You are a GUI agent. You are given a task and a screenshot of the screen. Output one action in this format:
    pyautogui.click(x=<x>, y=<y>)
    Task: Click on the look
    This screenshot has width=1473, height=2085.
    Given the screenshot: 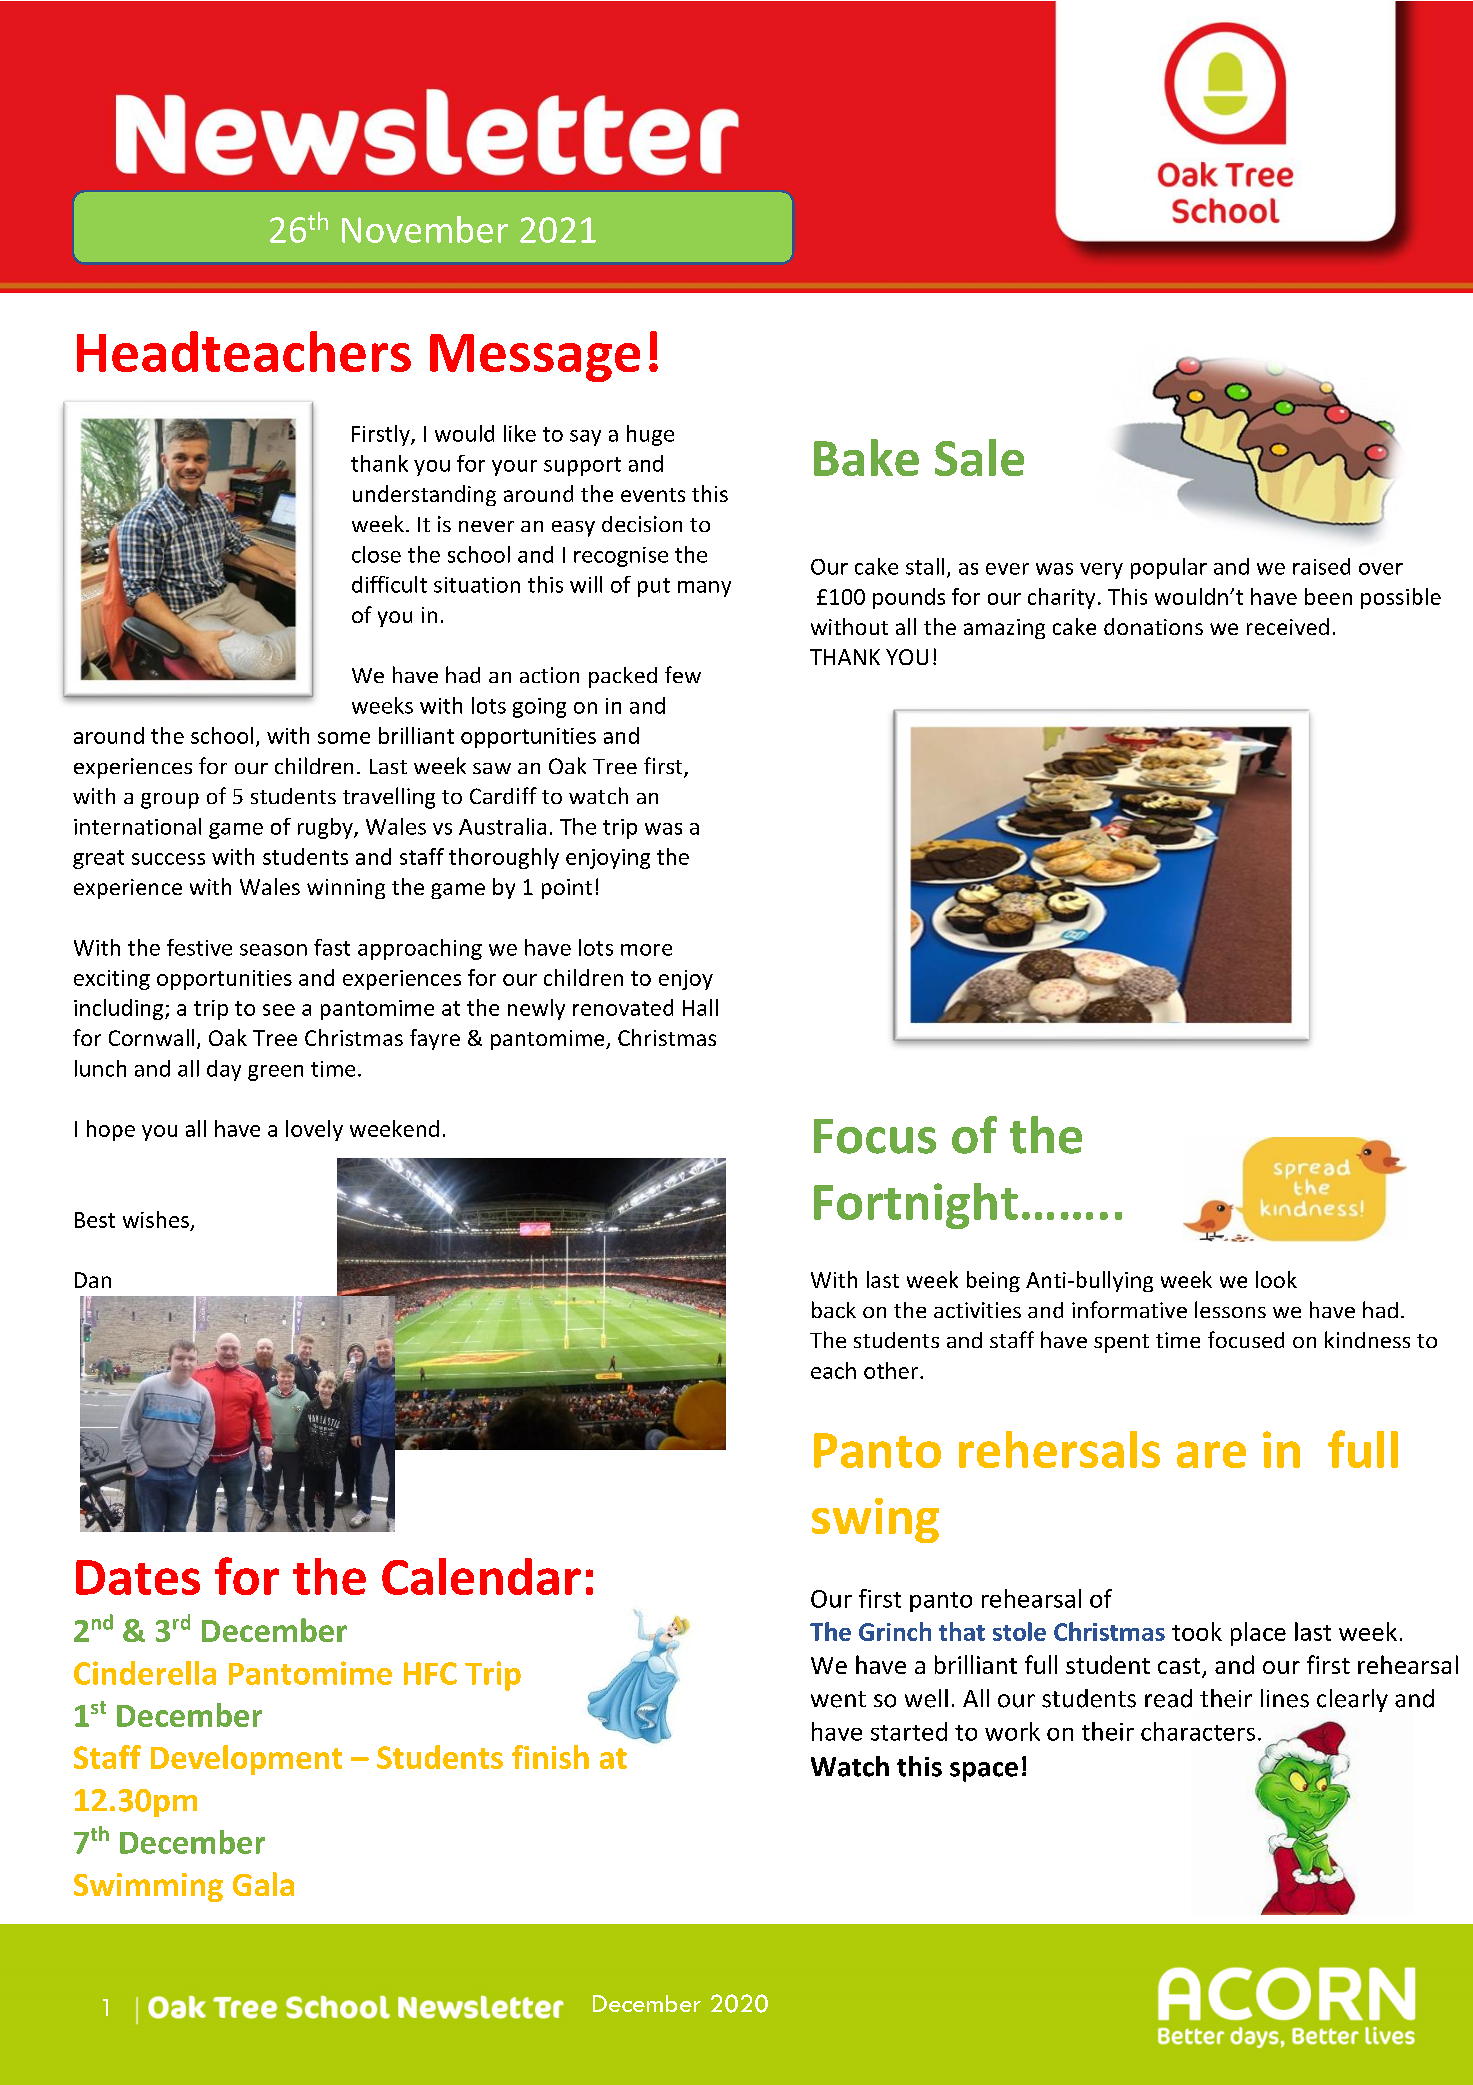 What is the action you would take?
    pyautogui.click(x=1276, y=1279)
